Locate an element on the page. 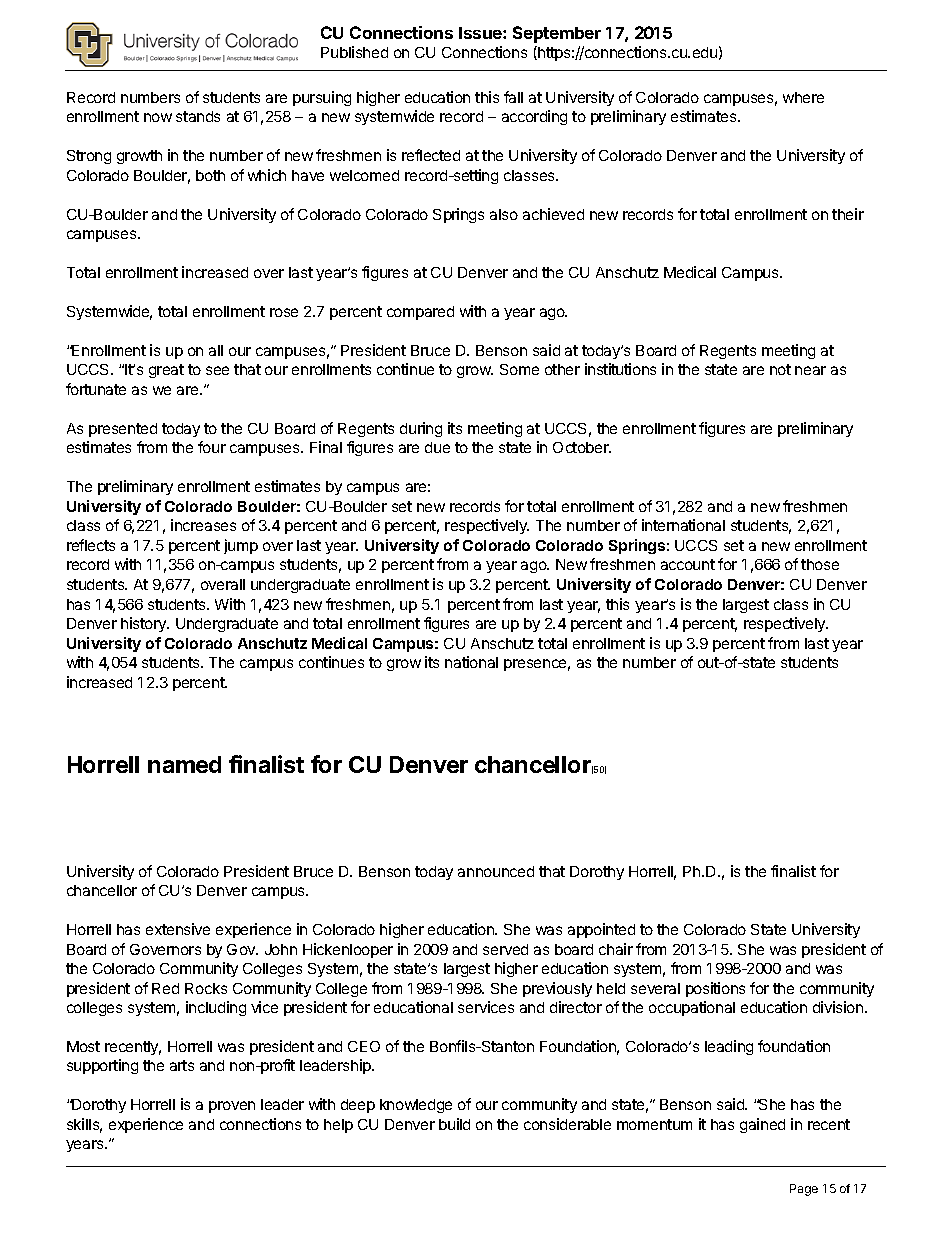 This document has width=952, height=1233. proven is located at coordinates (232, 1107).
